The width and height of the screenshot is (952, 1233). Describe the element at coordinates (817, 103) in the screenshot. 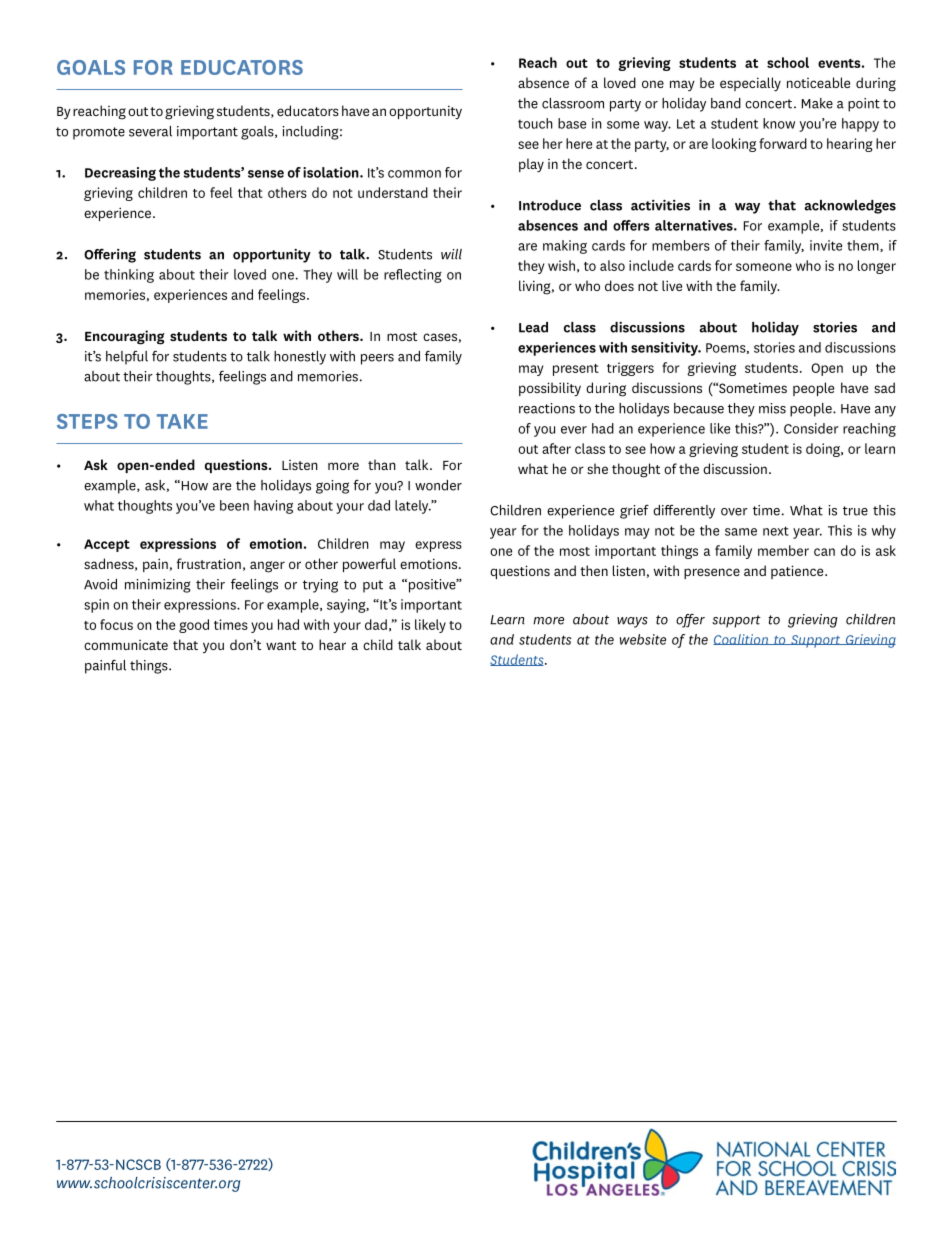

I see `Make` at that location.
